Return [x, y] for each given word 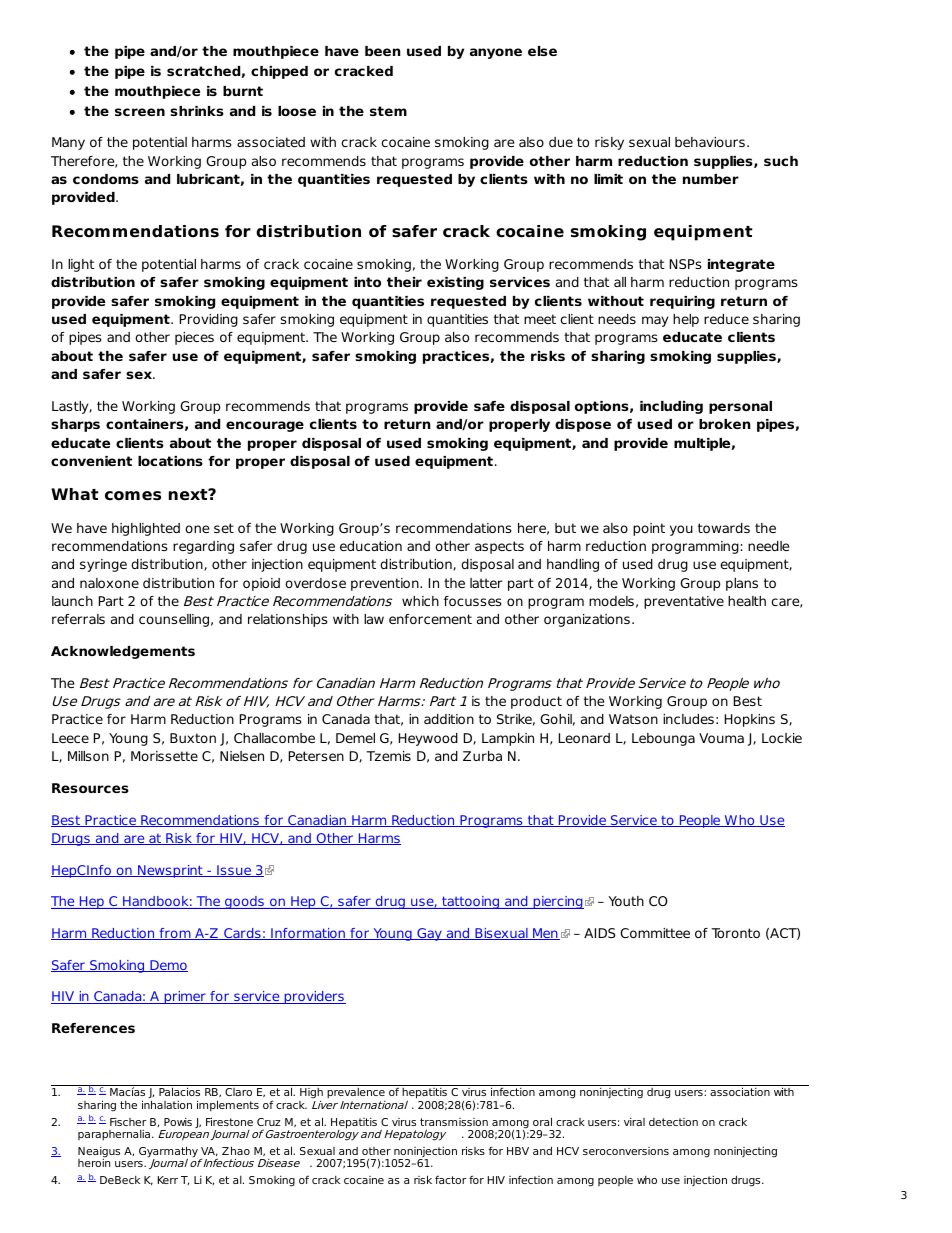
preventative [684, 602]
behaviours [710, 142]
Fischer [128, 1122]
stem [388, 111]
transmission [454, 1122]
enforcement [430, 619]
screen [140, 112]
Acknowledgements [123, 652]
